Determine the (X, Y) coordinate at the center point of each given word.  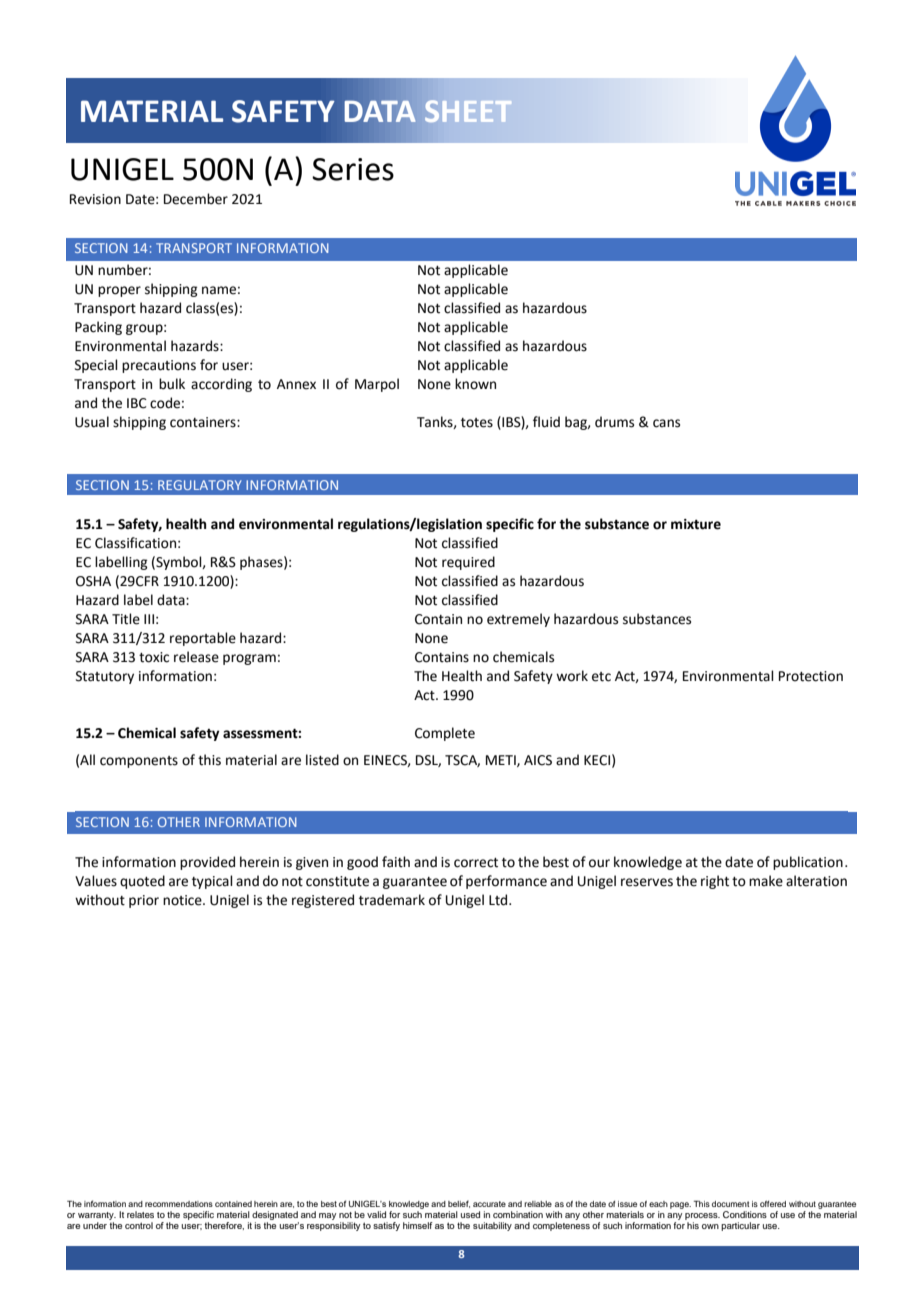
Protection (811, 676)
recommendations (179, 1204)
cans (666, 423)
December (196, 199)
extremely (518, 620)
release (196, 657)
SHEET (468, 111)
